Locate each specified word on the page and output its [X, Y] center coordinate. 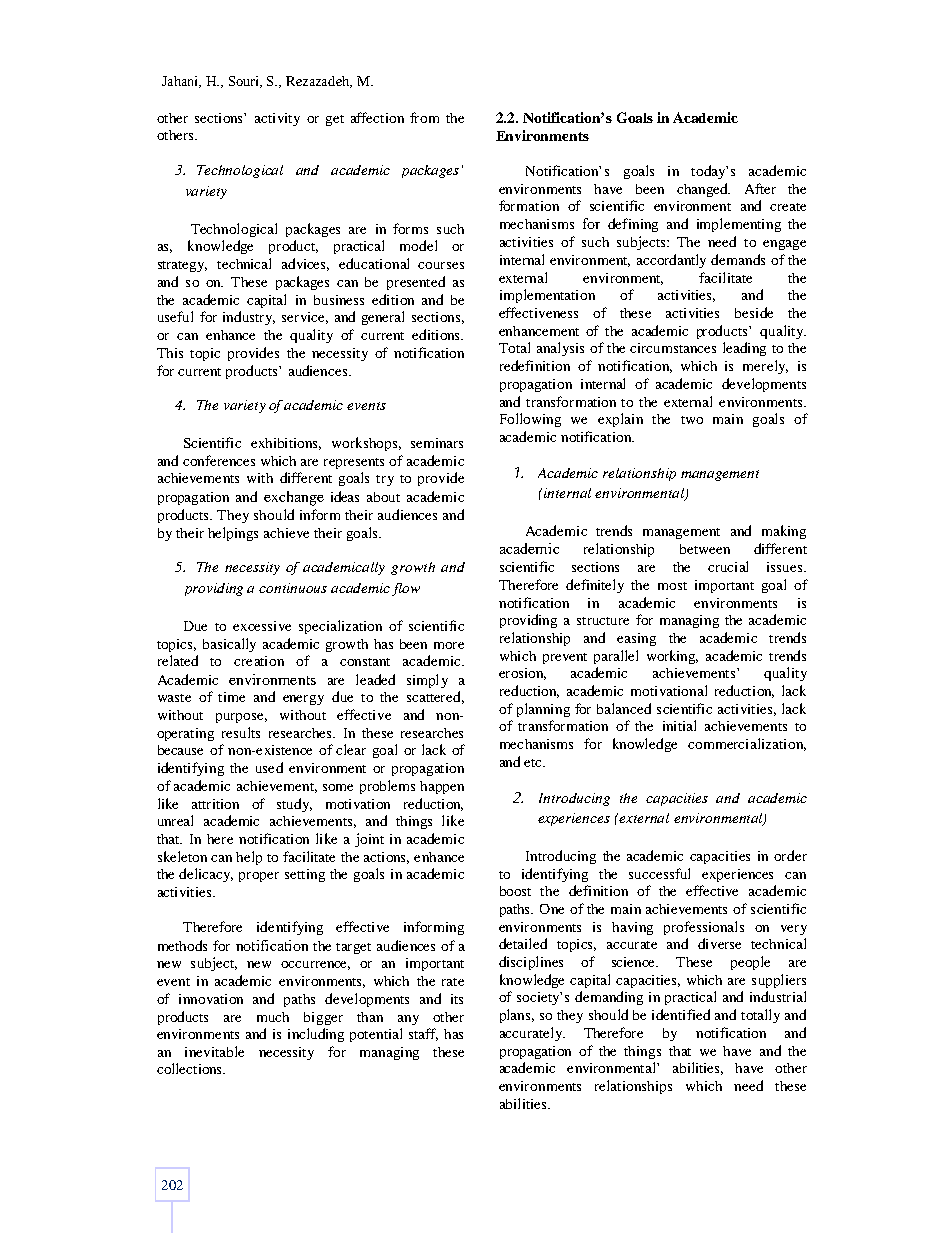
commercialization [747, 744]
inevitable [214, 1051]
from [424, 117]
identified [681, 1014]
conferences [219, 460]
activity [277, 119]
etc [534, 763]
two [692, 420]
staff [423, 1034]
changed [703, 190]
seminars [437, 443]
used [269, 767]
